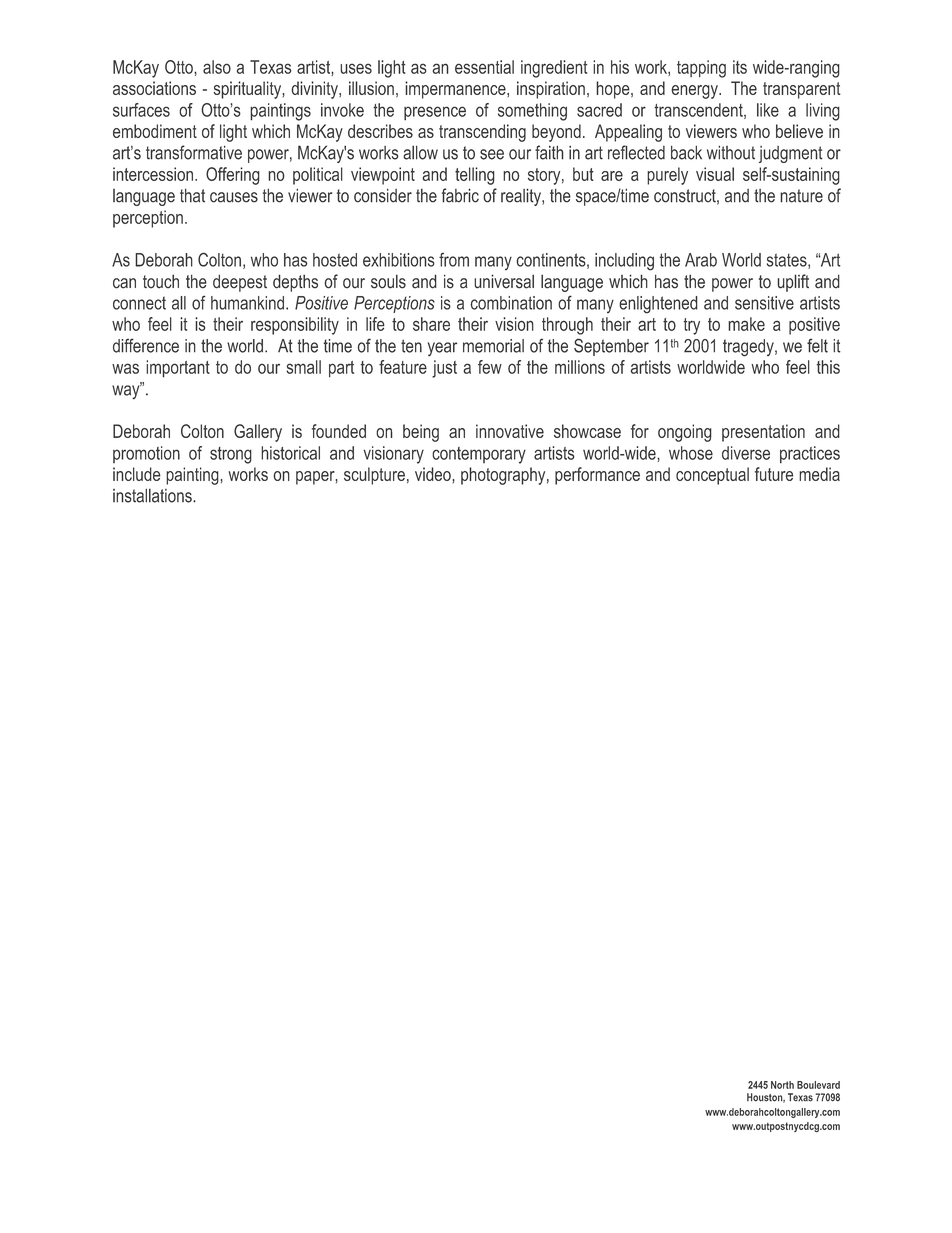 Image resolution: width=952 pixels, height=1233 pixels. What do you see at coordinates (768, 110) in the page?
I see `like` at bounding box center [768, 110].
